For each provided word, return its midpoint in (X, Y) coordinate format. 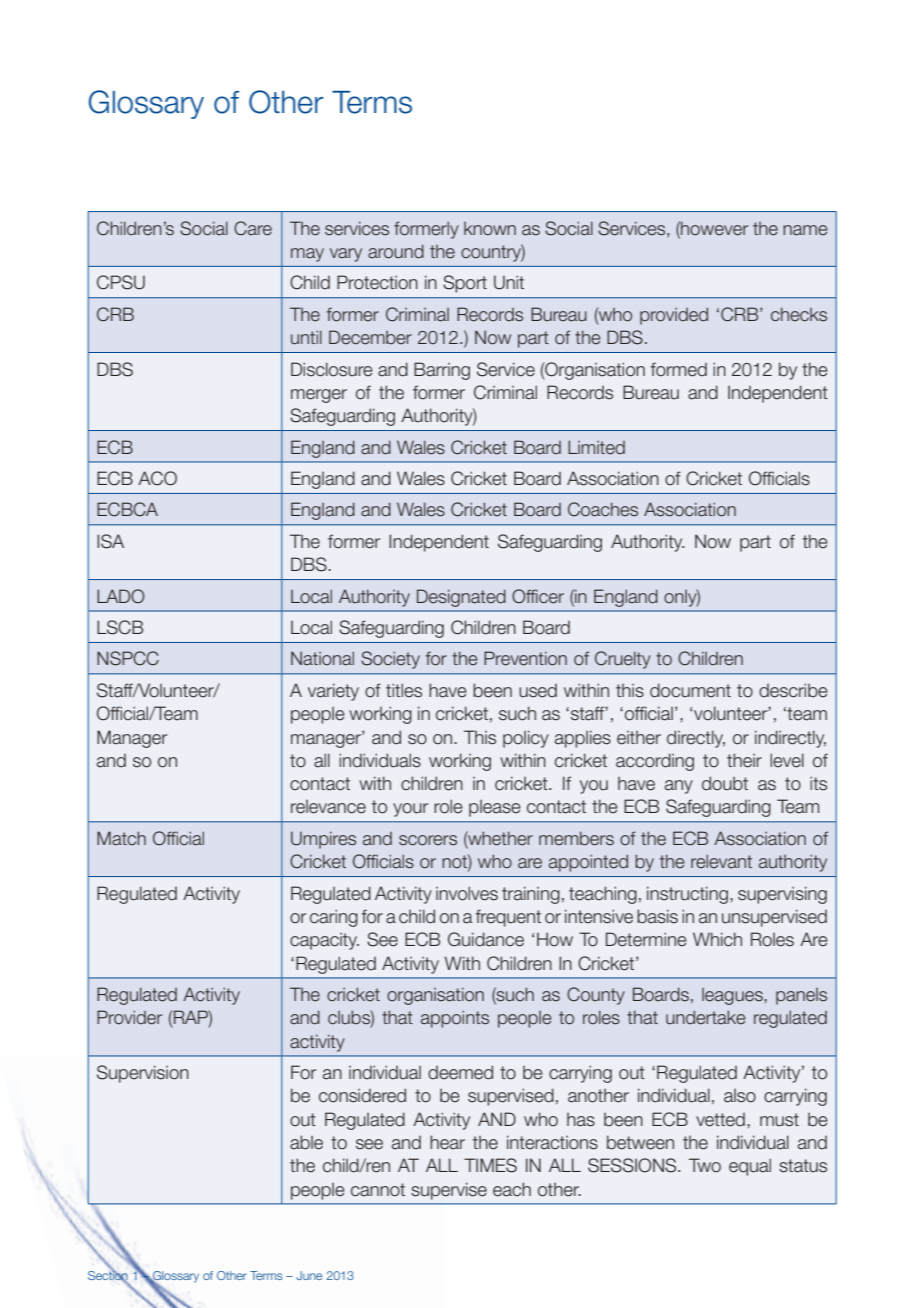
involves (467, 893)
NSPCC (128, 658)
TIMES (490, 1165)
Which (717, 939)
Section (108, 1275)
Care (253, 228)
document (690, 690)
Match (121, 838)
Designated (461, 598)
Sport (465, 284)
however (713, 228)
